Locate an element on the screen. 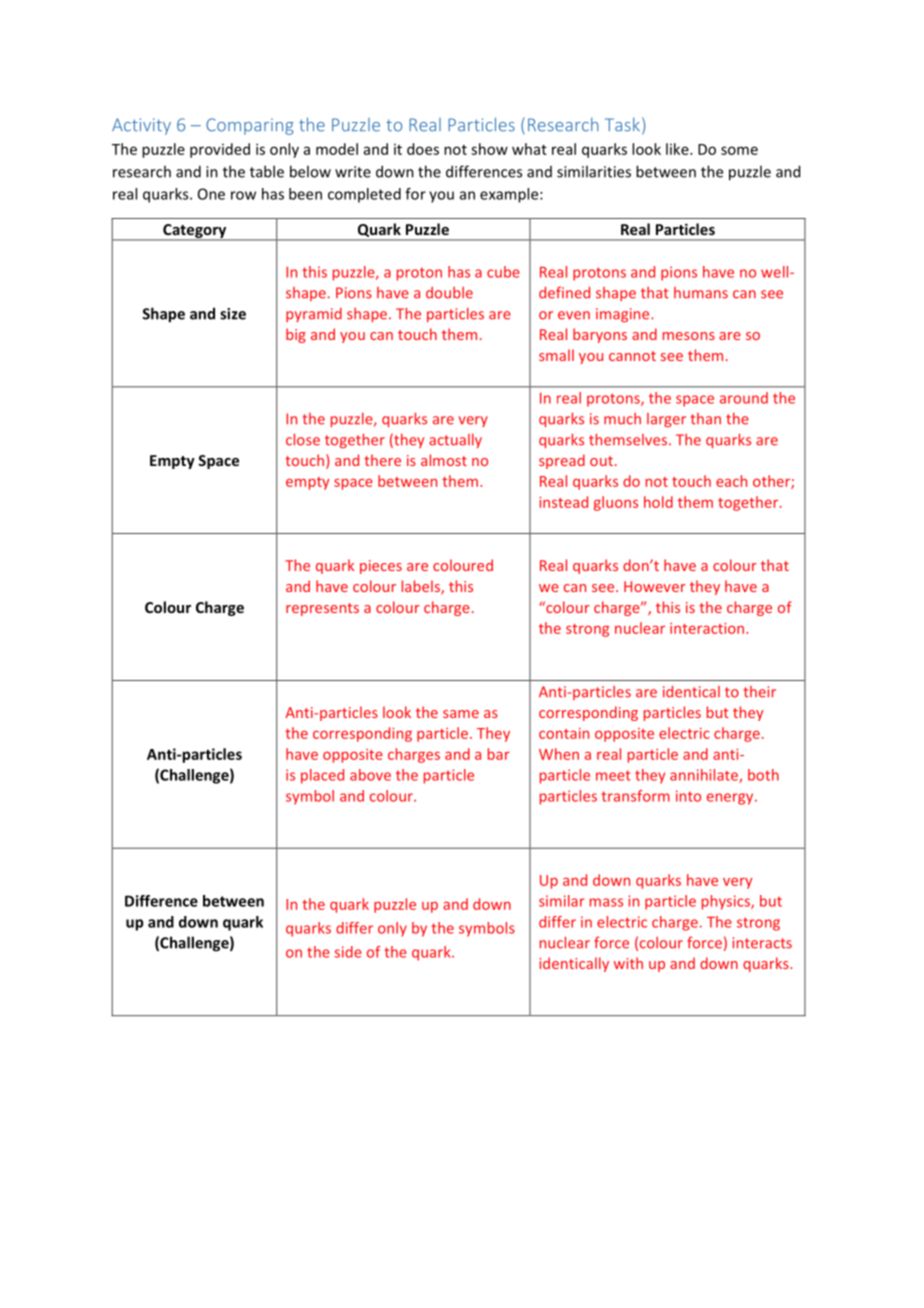 This screenshot has height=1308, width=924. provided is located at coordinates (220, 150).
